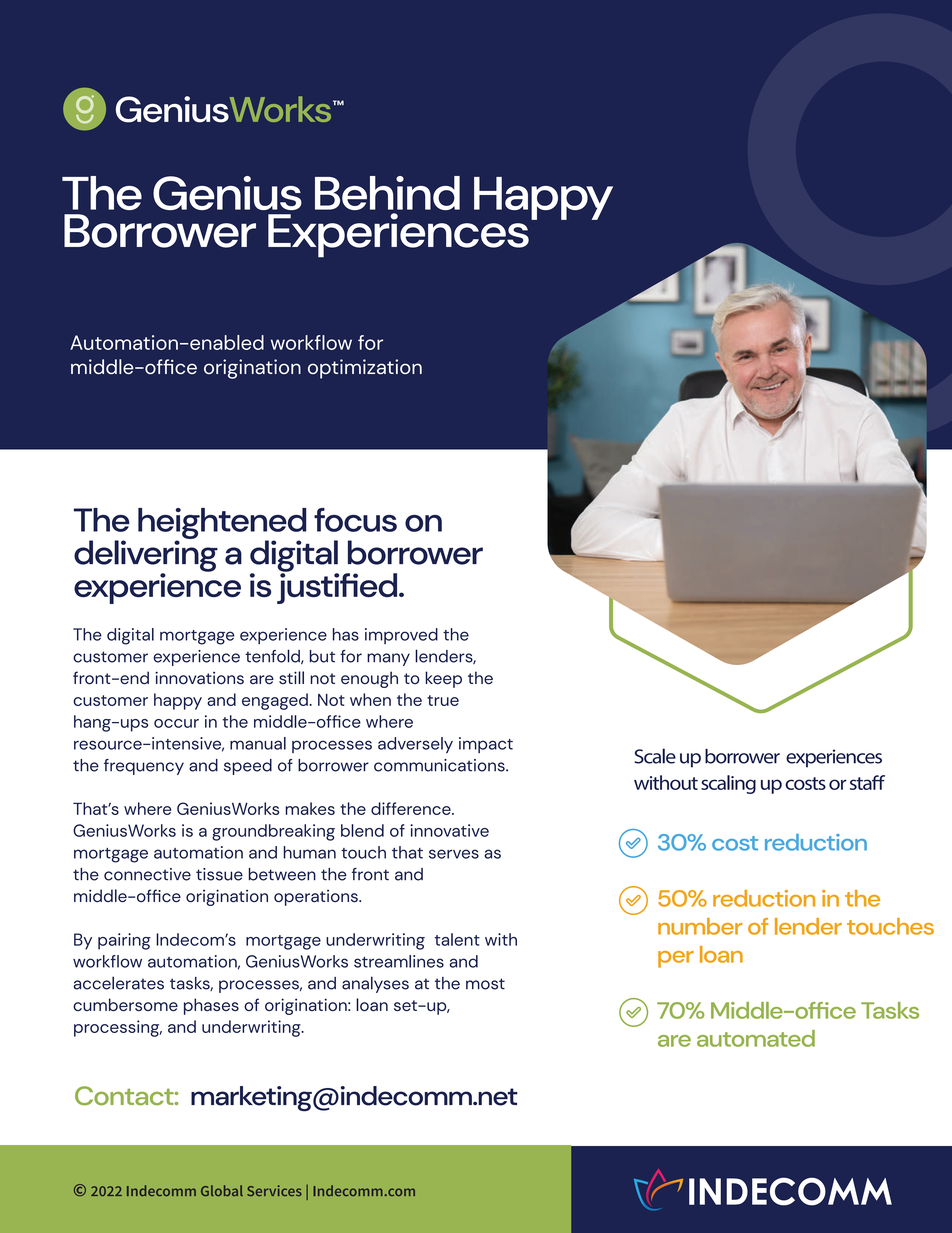 The image size is (952, 1233). I want to click on frequency, so click(144, 767).
